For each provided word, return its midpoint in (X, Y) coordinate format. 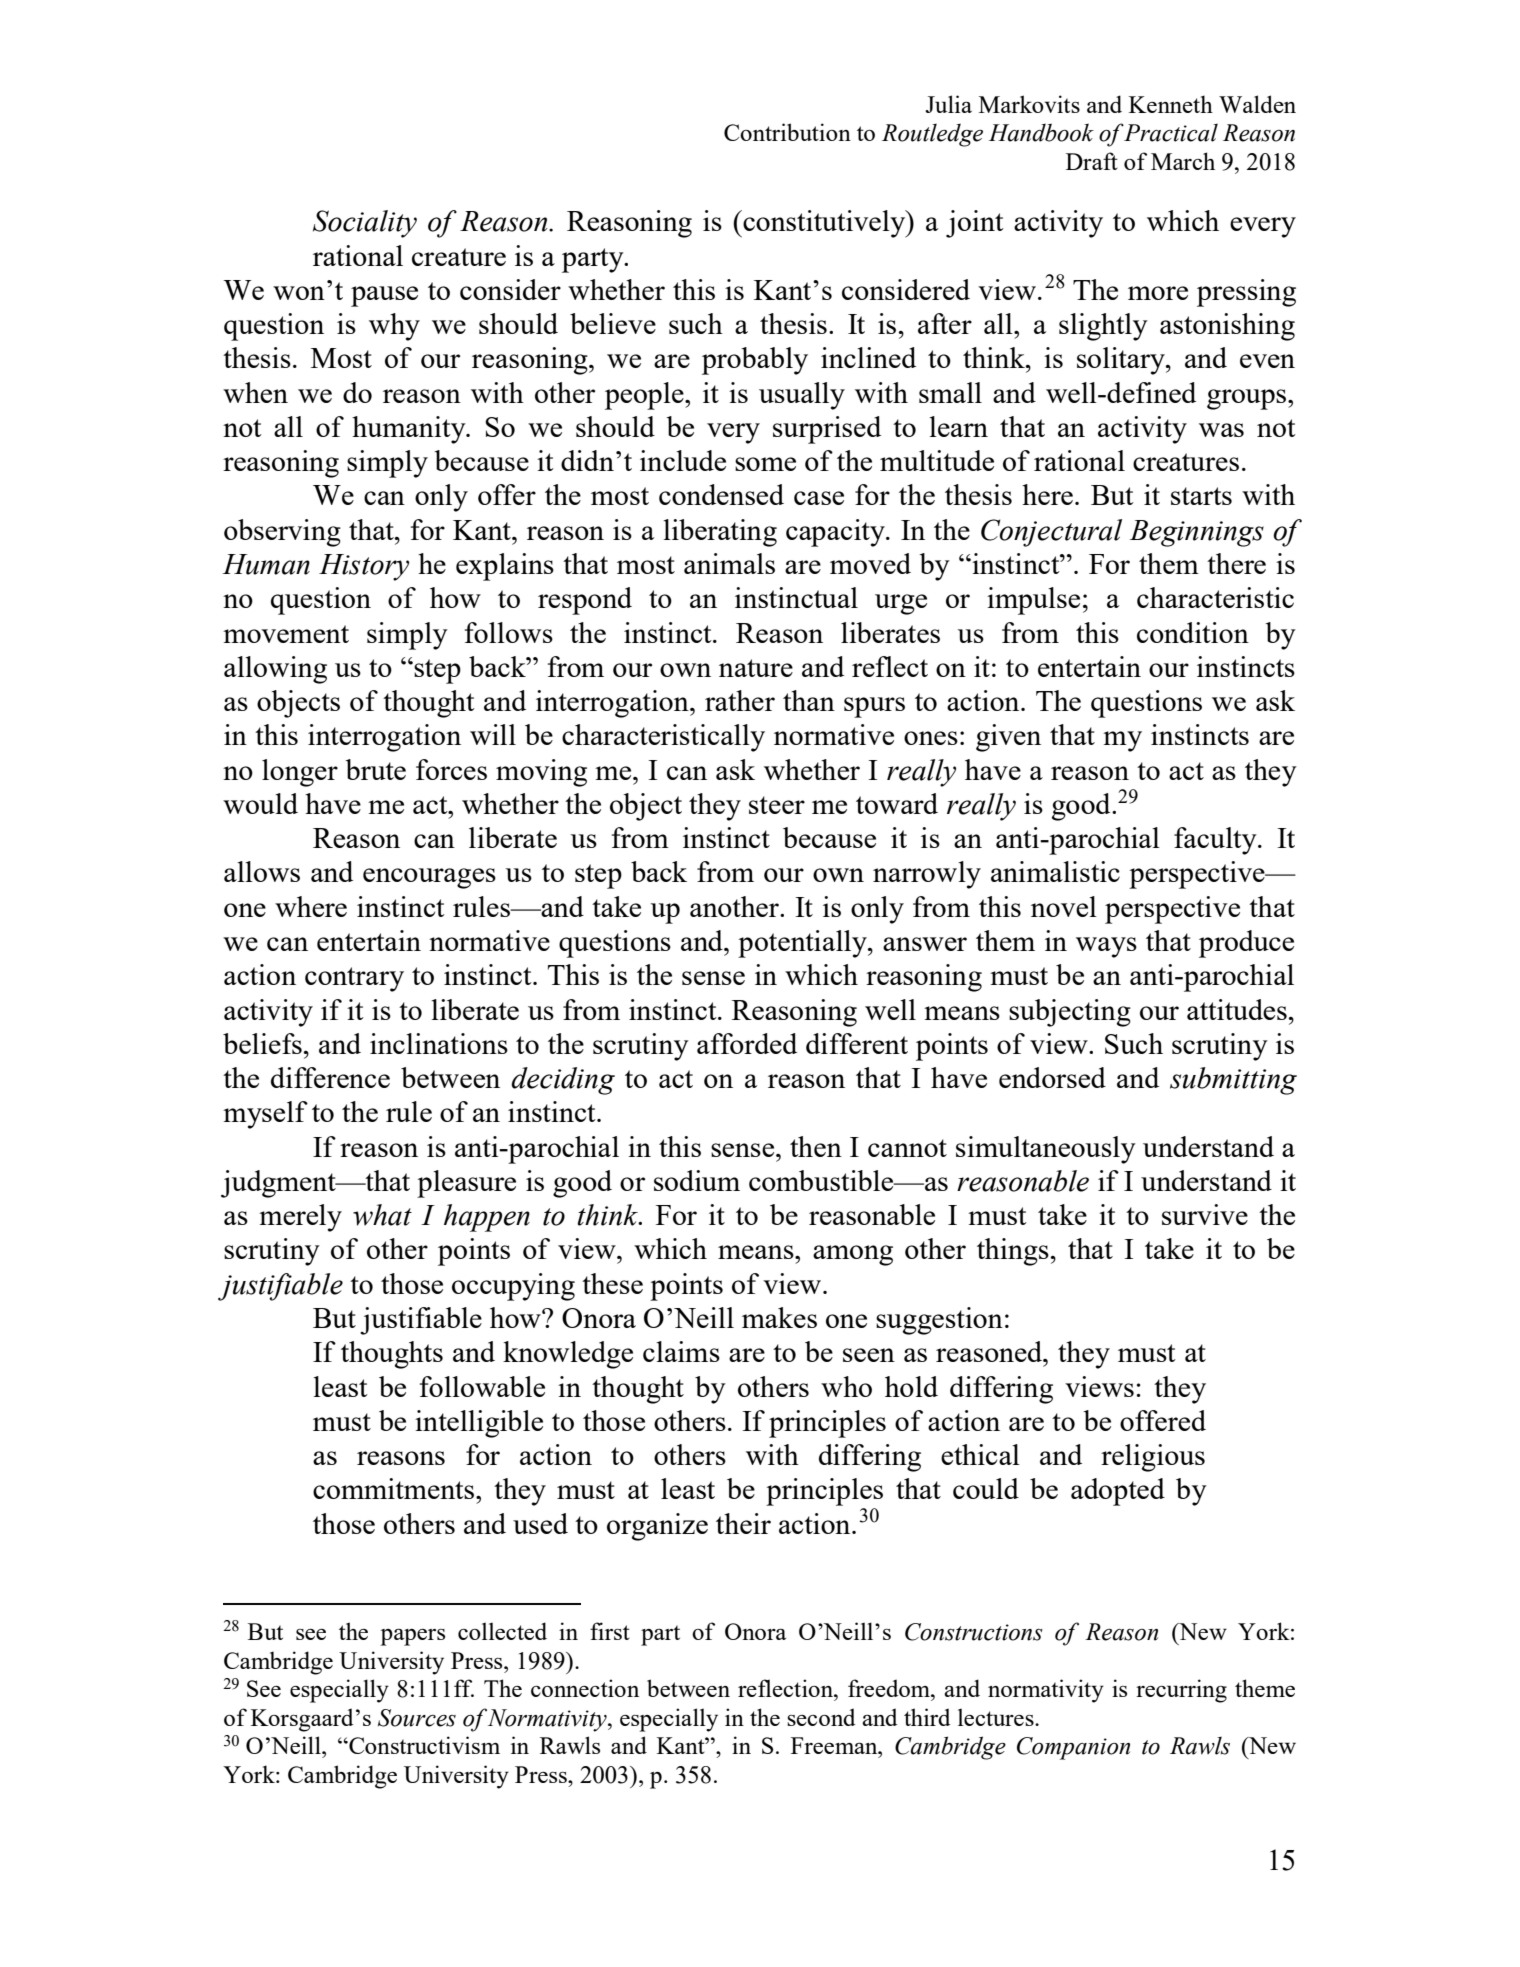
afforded (747, 1043)
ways (1106, 947)
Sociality (365, 224)
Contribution (787, 132)
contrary (354, 979)
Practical (1170, 132)
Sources (417, 1718)
